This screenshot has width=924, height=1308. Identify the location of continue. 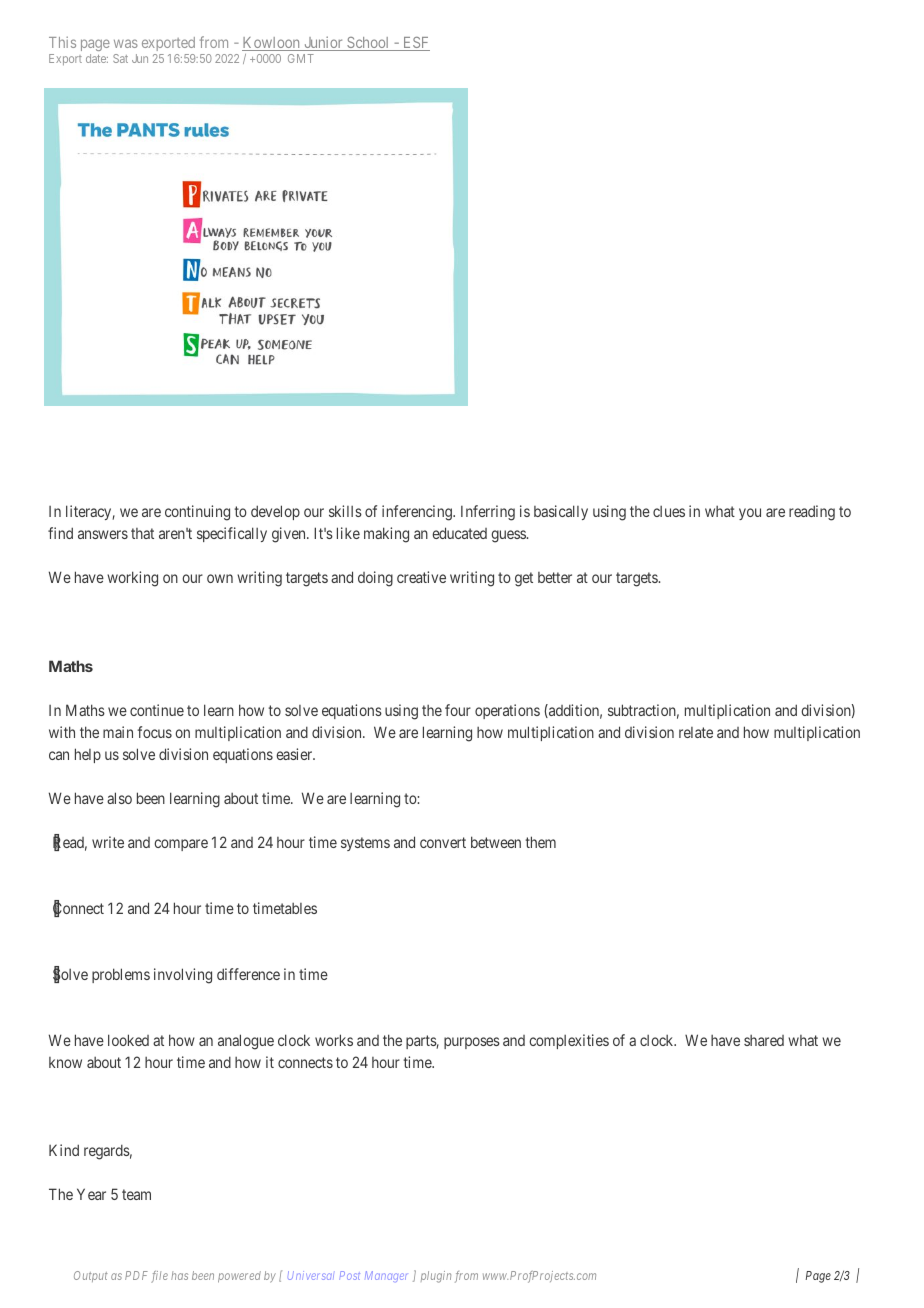
(157, 710).
